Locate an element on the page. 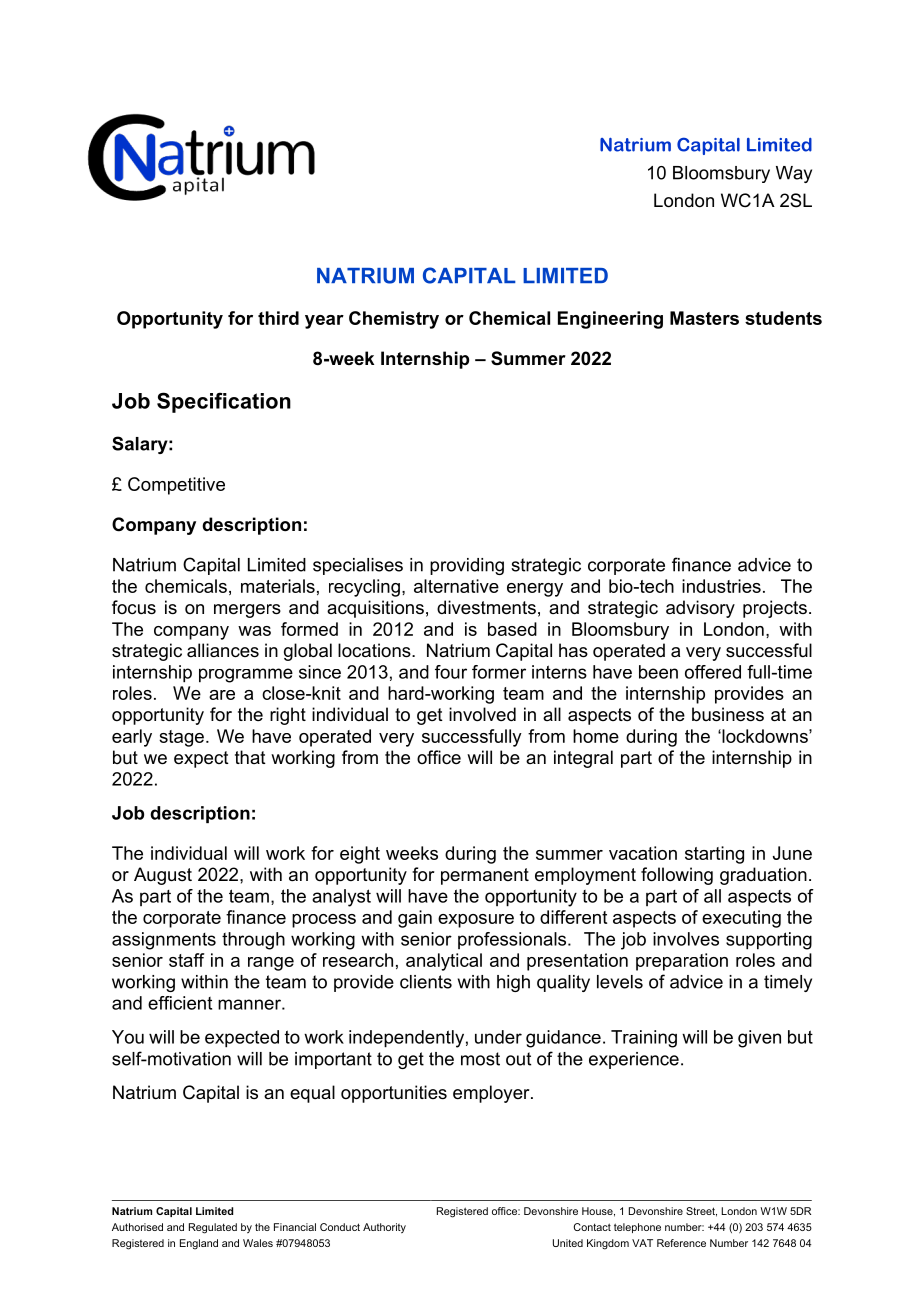 This document has height=1308, width=924. Authority is located at coordinates (384, 1228).
